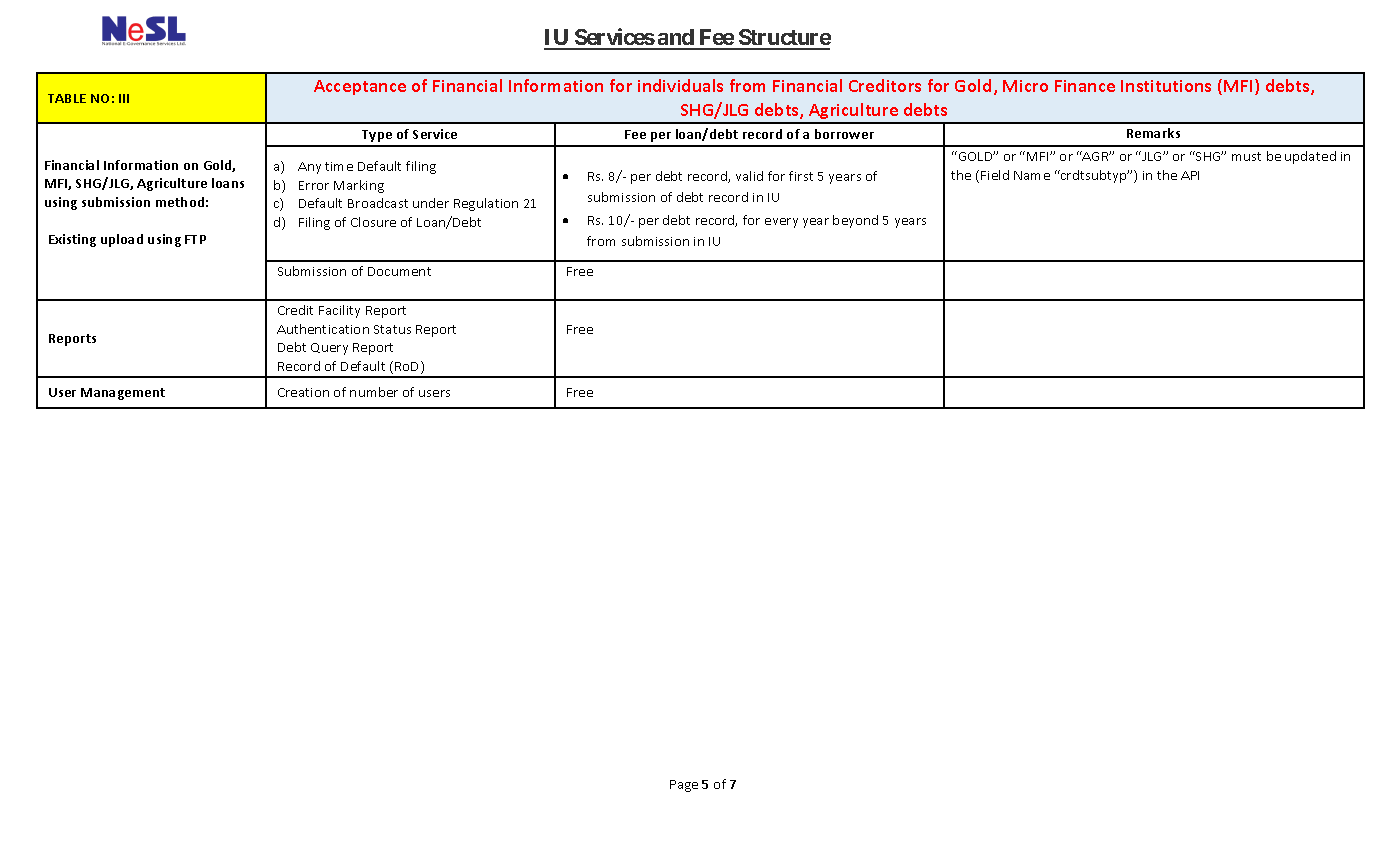  I want to click on Page, so click(684, 786).
